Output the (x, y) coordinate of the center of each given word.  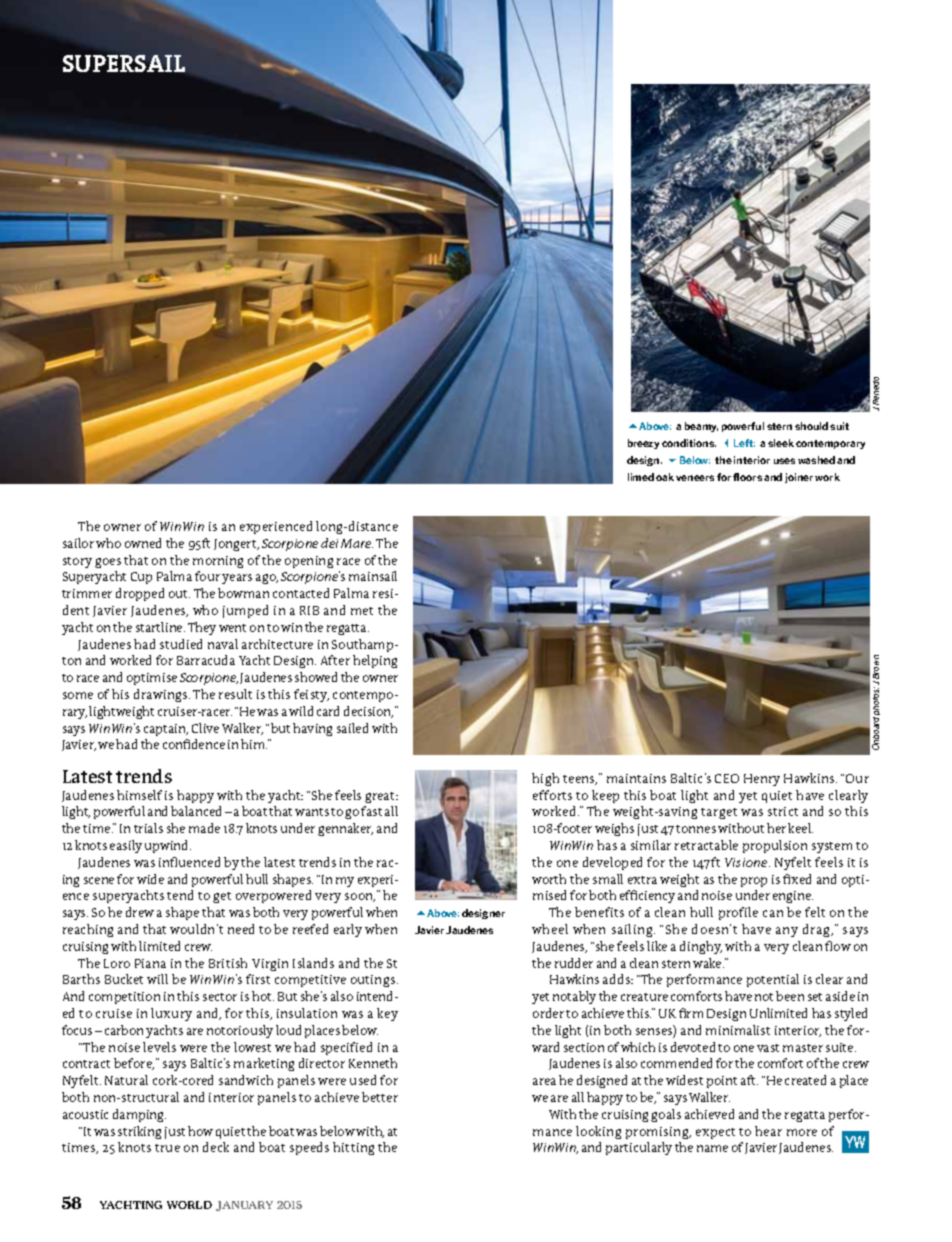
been (790, 996)
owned (143, 543)
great (381, 797)
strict (783, 811)
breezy (643, 444)
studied (181, 644)
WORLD (189, 1205)
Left (744, 443)
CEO (727, 778)
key (387, 1014)
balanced (196, 811)
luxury (171, 1014)
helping (375, 661)
